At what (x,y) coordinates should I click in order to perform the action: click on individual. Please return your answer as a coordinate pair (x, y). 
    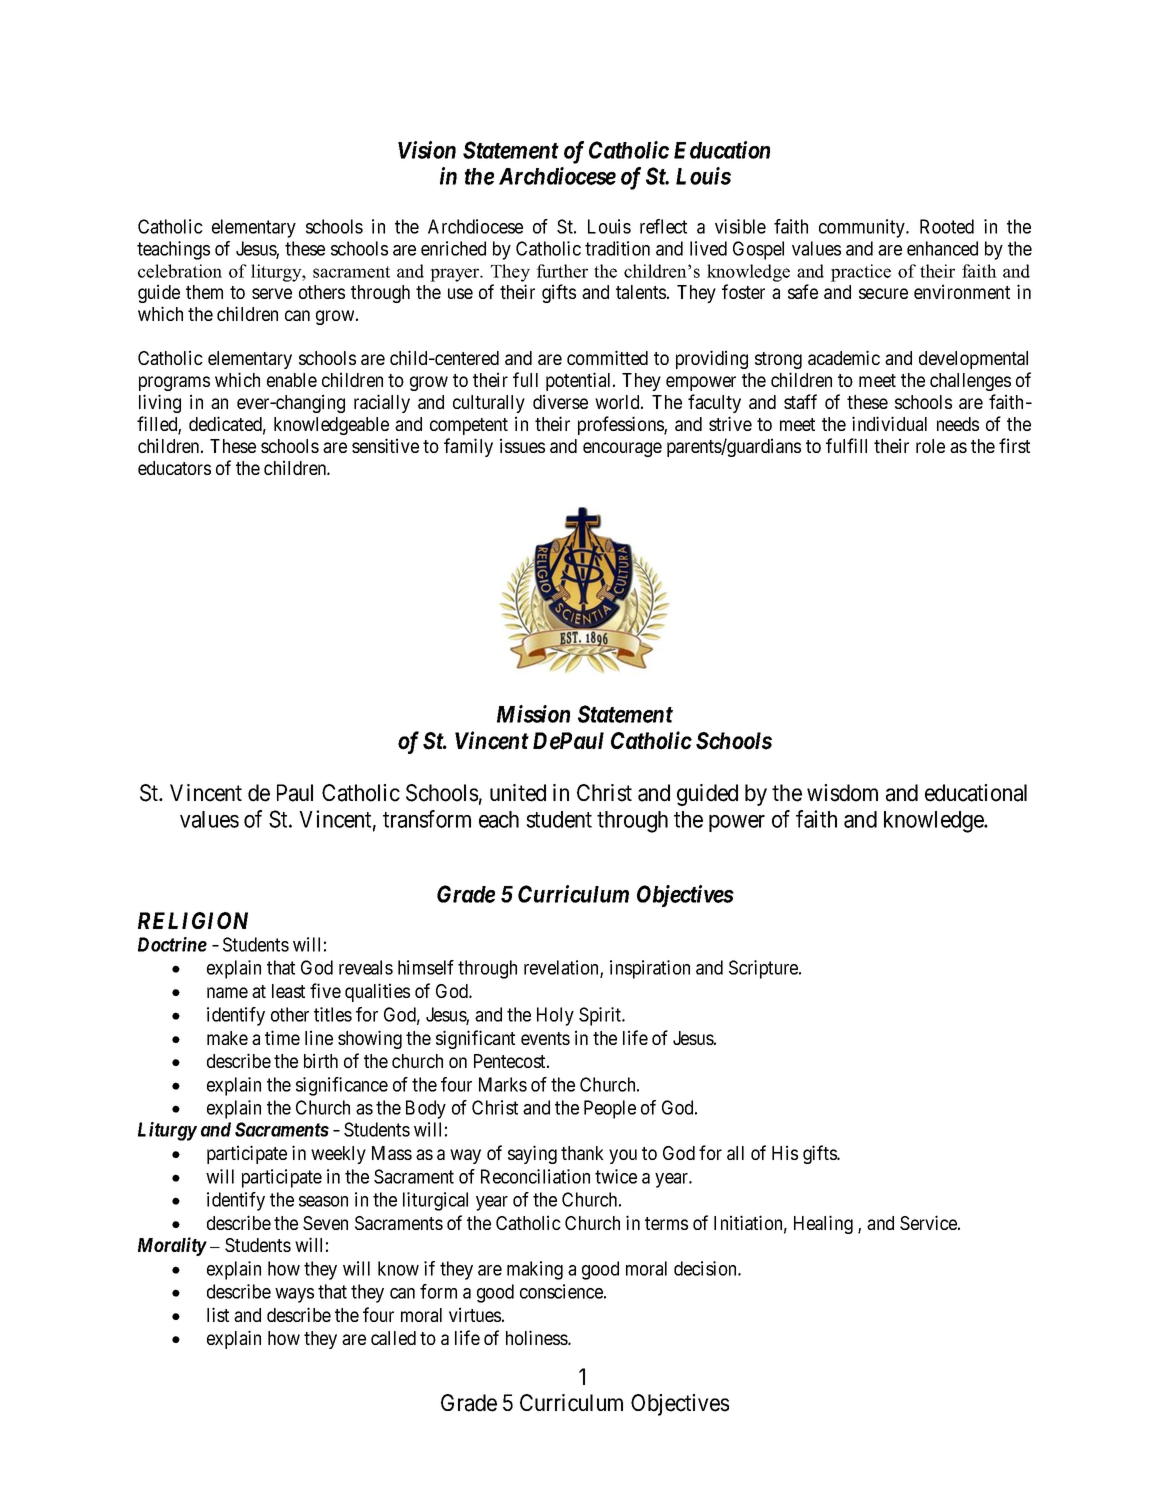
    Looking at the image, I should click on (889, 423).
